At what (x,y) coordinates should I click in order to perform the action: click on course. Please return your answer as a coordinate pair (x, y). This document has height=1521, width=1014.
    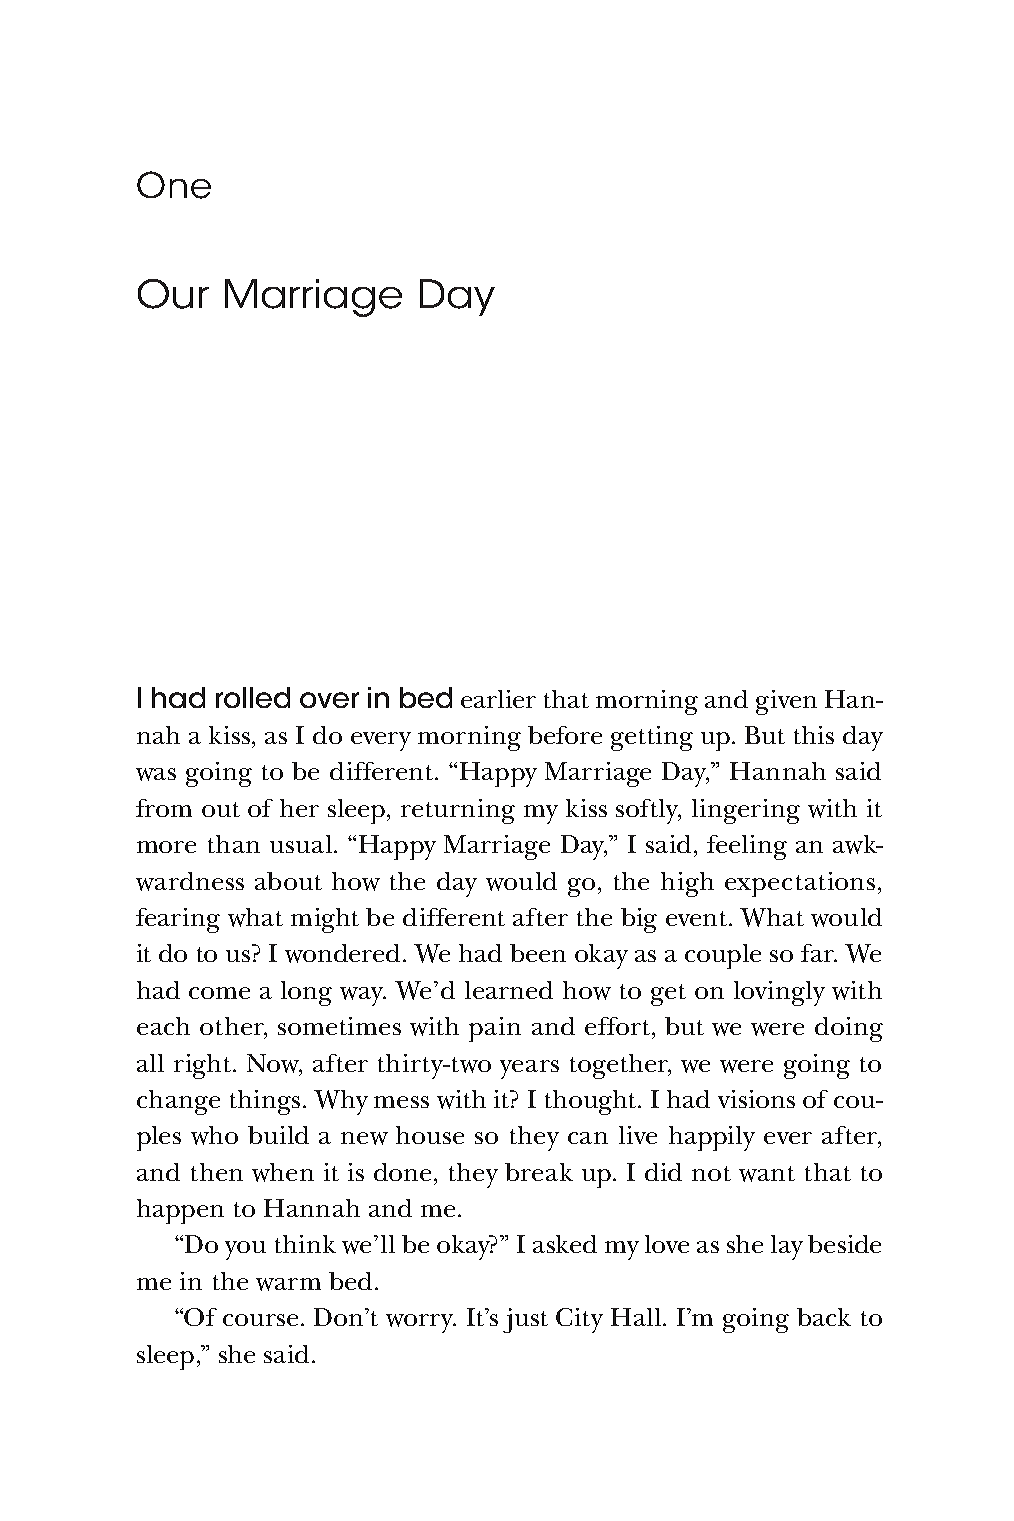
    Looking at the image, I should click on (262, 1320).
